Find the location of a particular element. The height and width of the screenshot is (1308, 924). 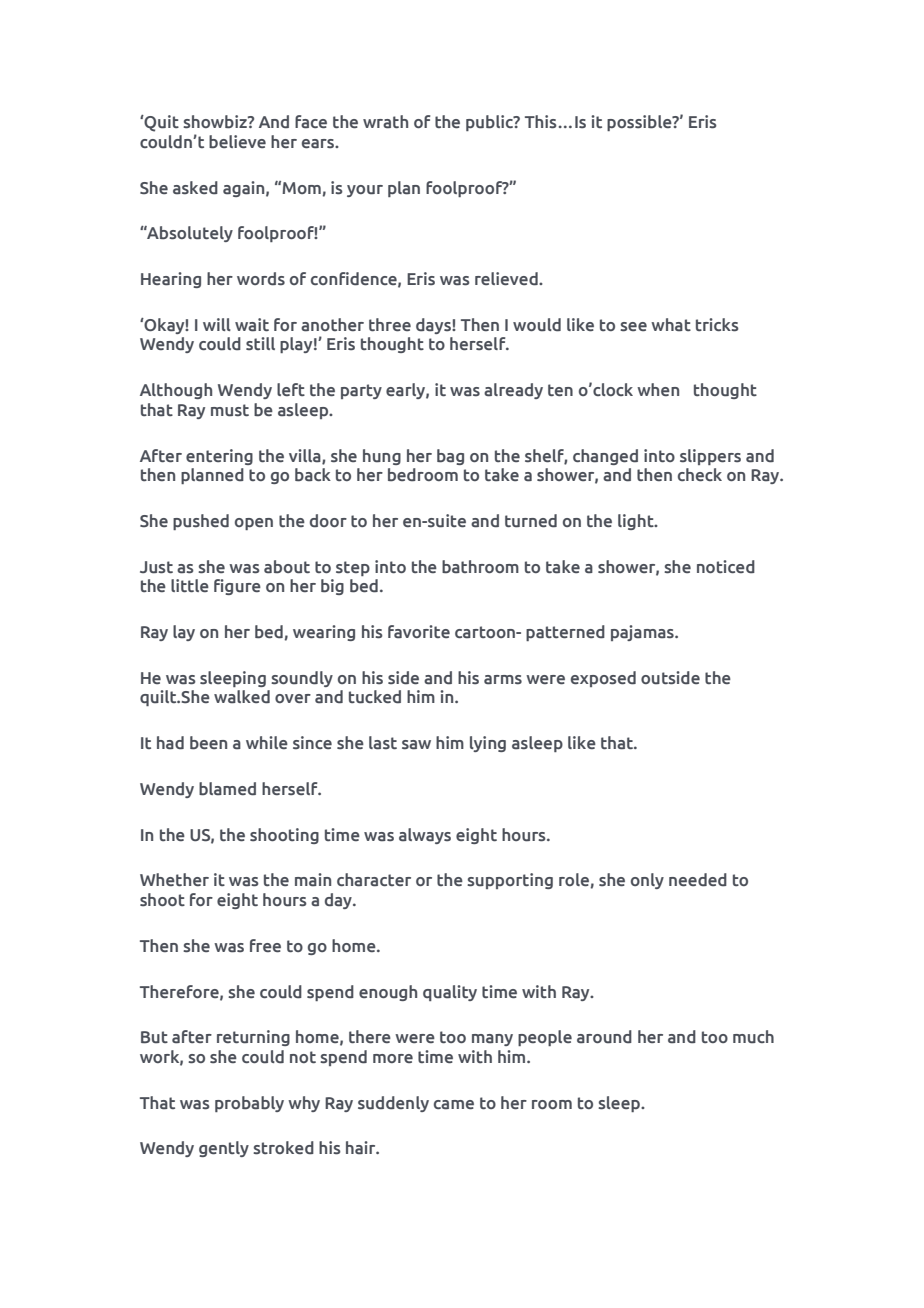

noticed is located at coordinates (726, 567).
